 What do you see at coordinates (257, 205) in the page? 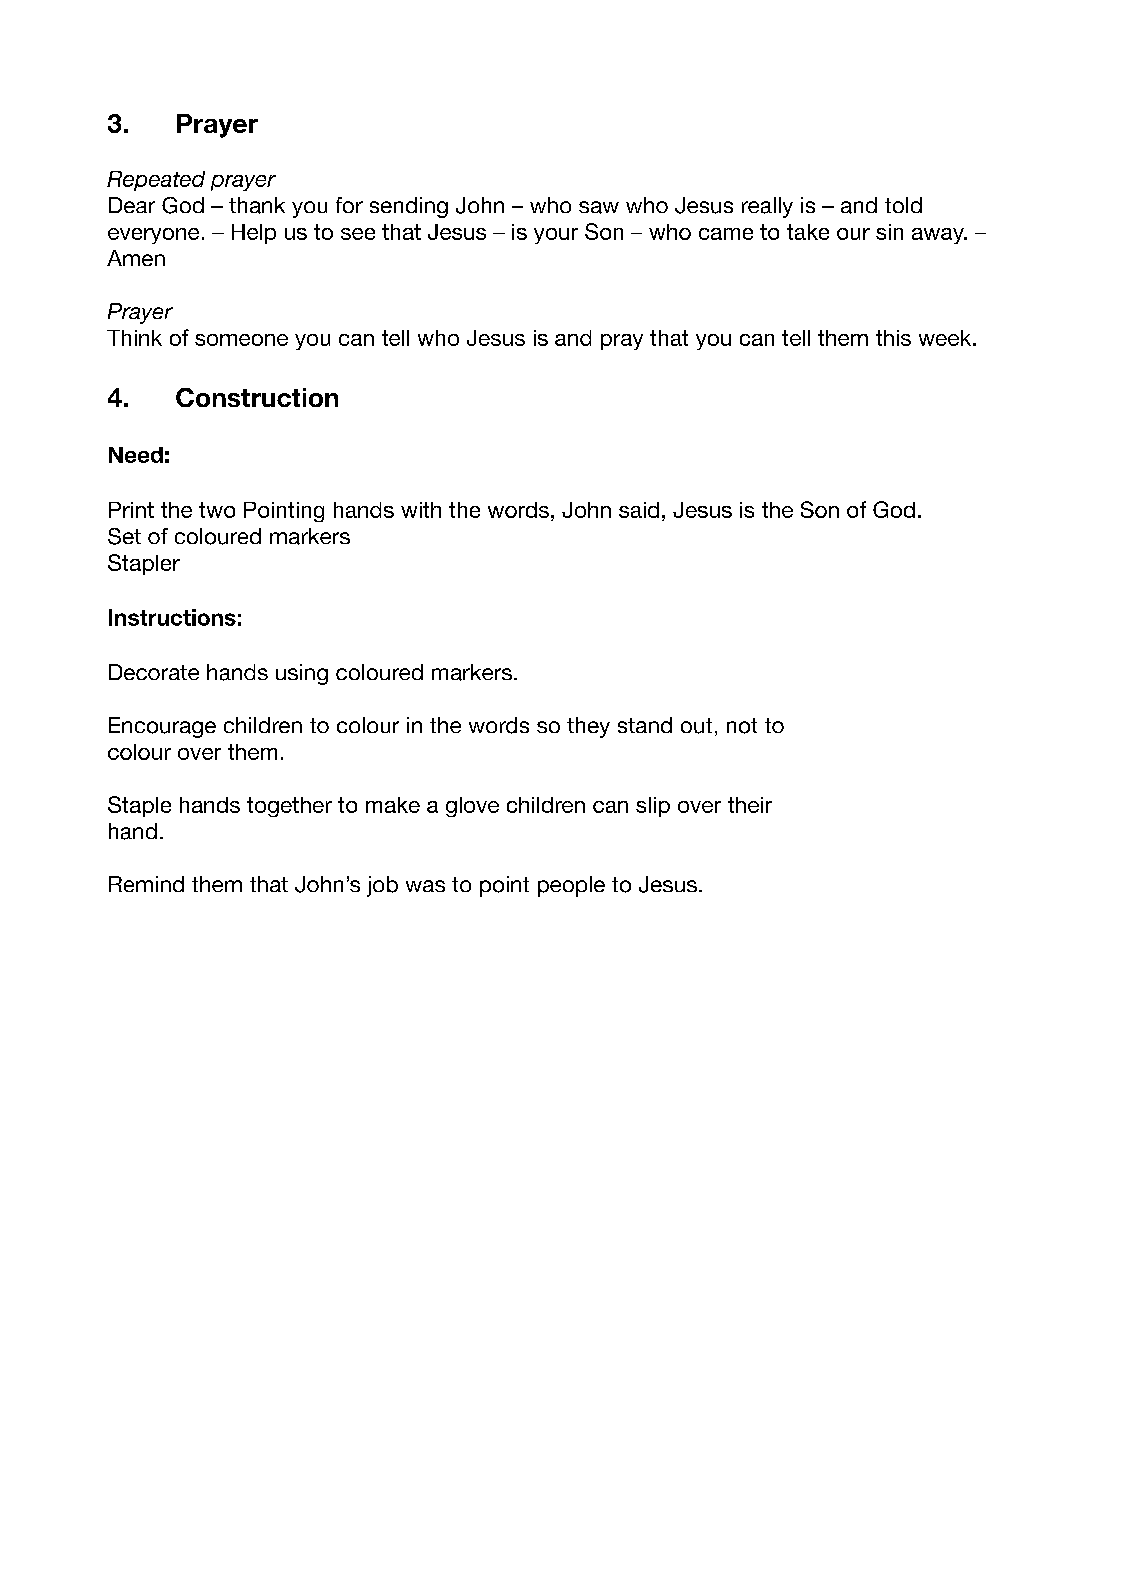
I see `thank` at bounding box center [257, 205].
